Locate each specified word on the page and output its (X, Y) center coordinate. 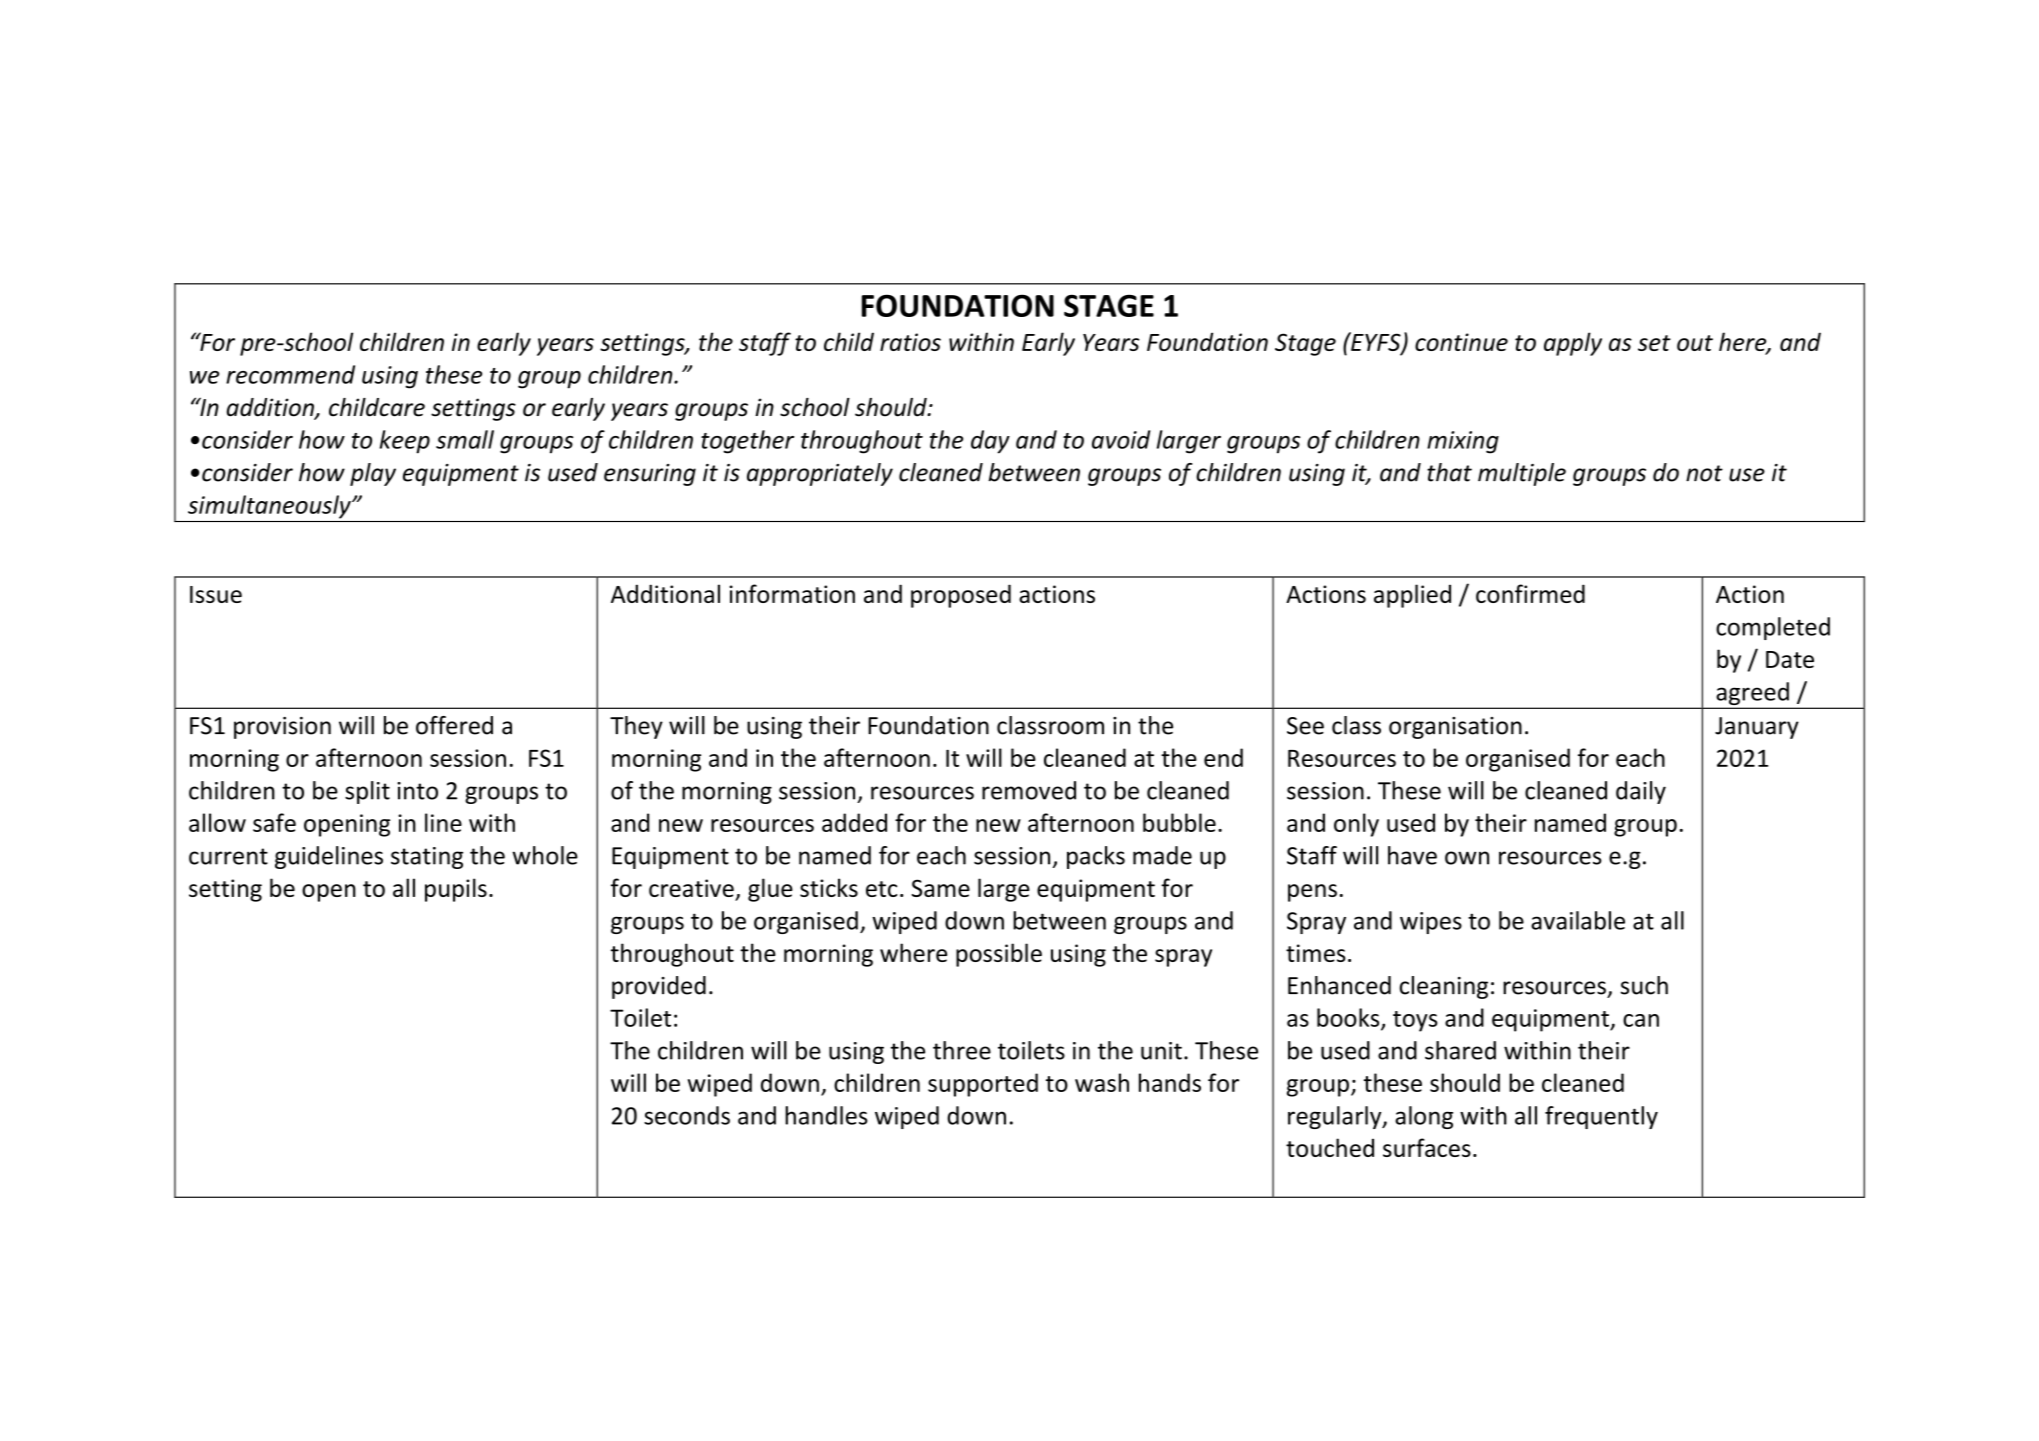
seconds (687, 1115)
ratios (910, 342)
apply (1573, 344)
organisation (1455, 728)
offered (454, 725)
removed (1029, 790)
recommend (290, 374)
